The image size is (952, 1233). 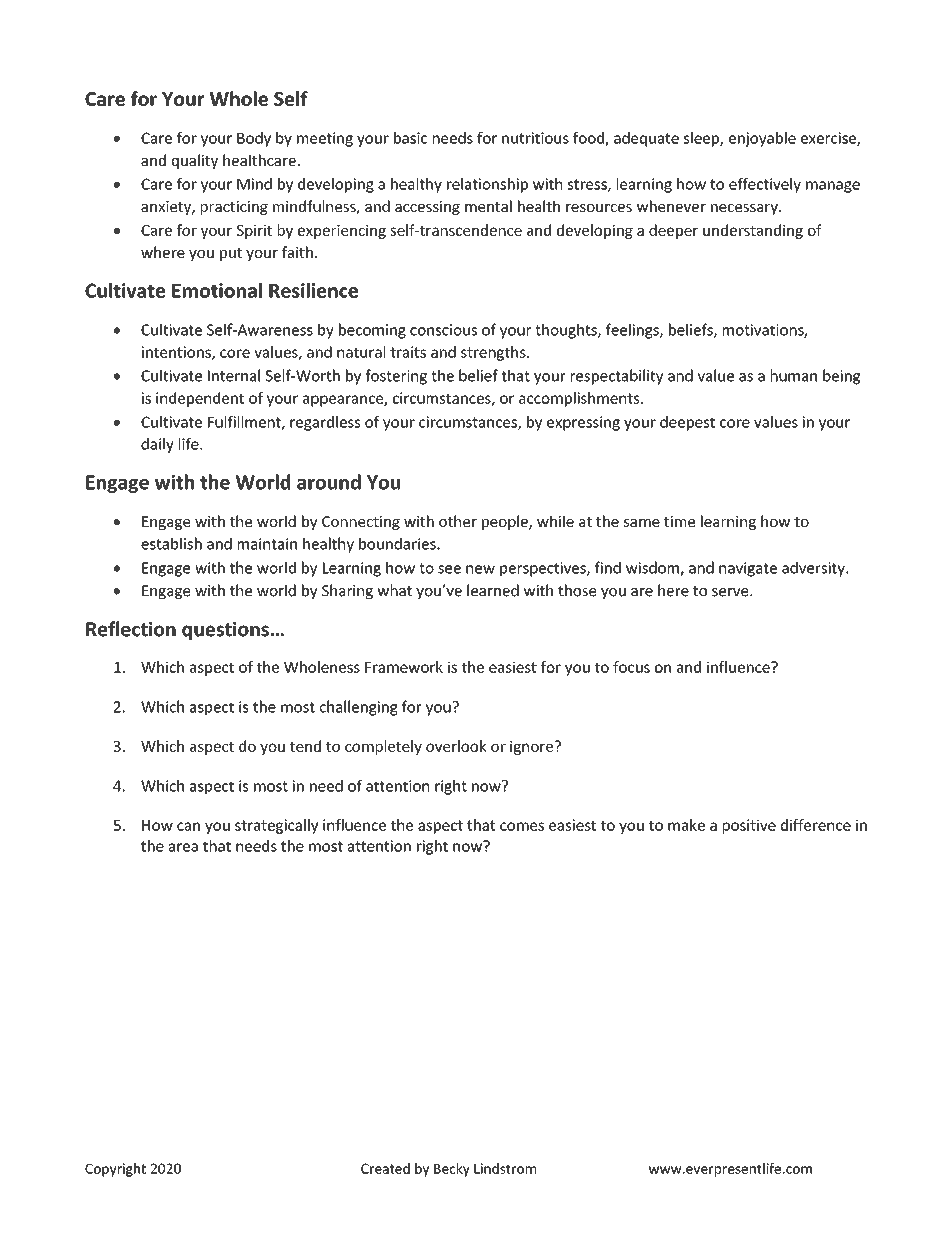 What do you see at coordinates (749, 826) in the screenshot?
I see `positive` at bounding box center [749, 826].
